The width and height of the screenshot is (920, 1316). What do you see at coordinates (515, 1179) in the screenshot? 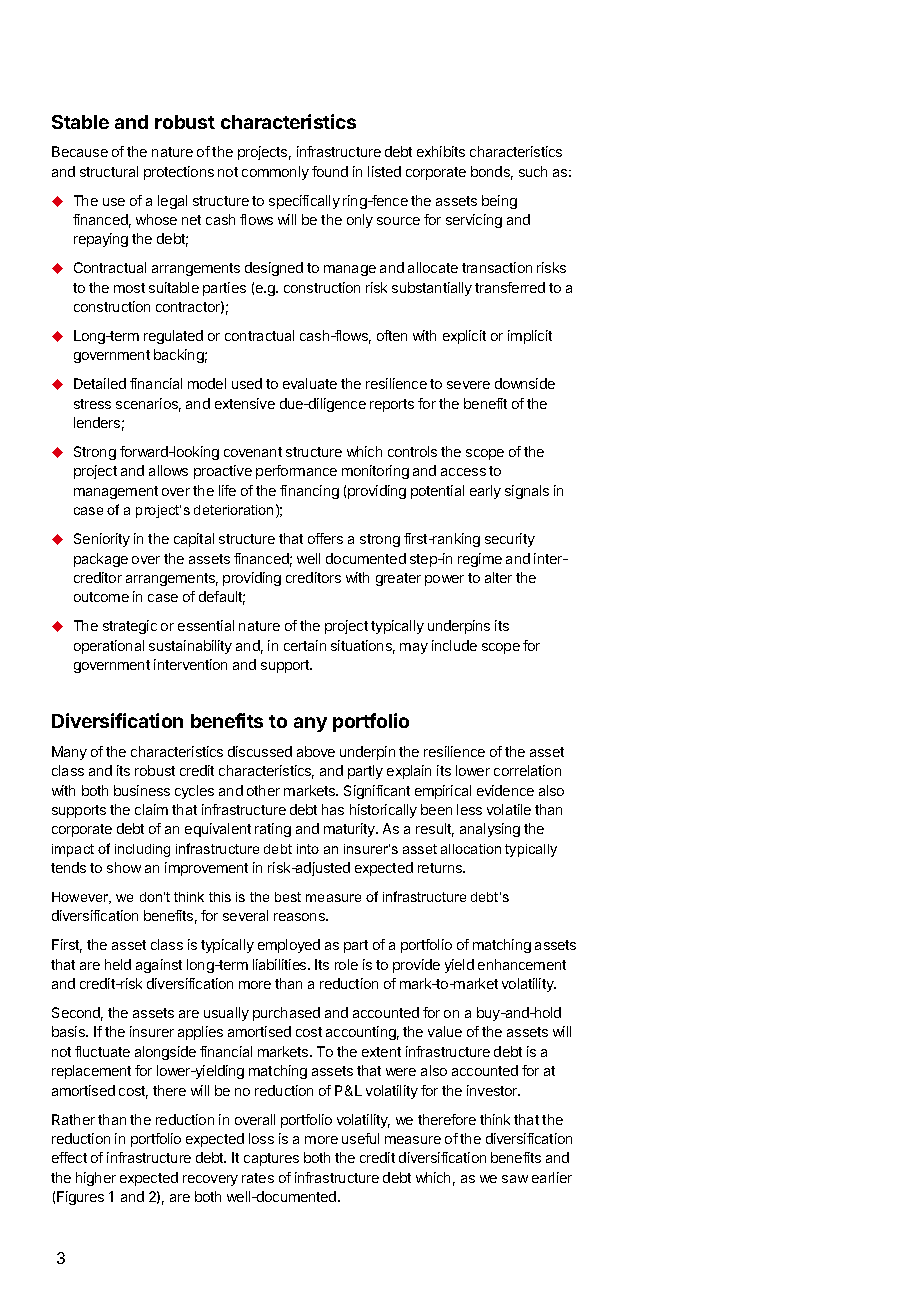
I see `saw` at bounding box center [515, 1179].
